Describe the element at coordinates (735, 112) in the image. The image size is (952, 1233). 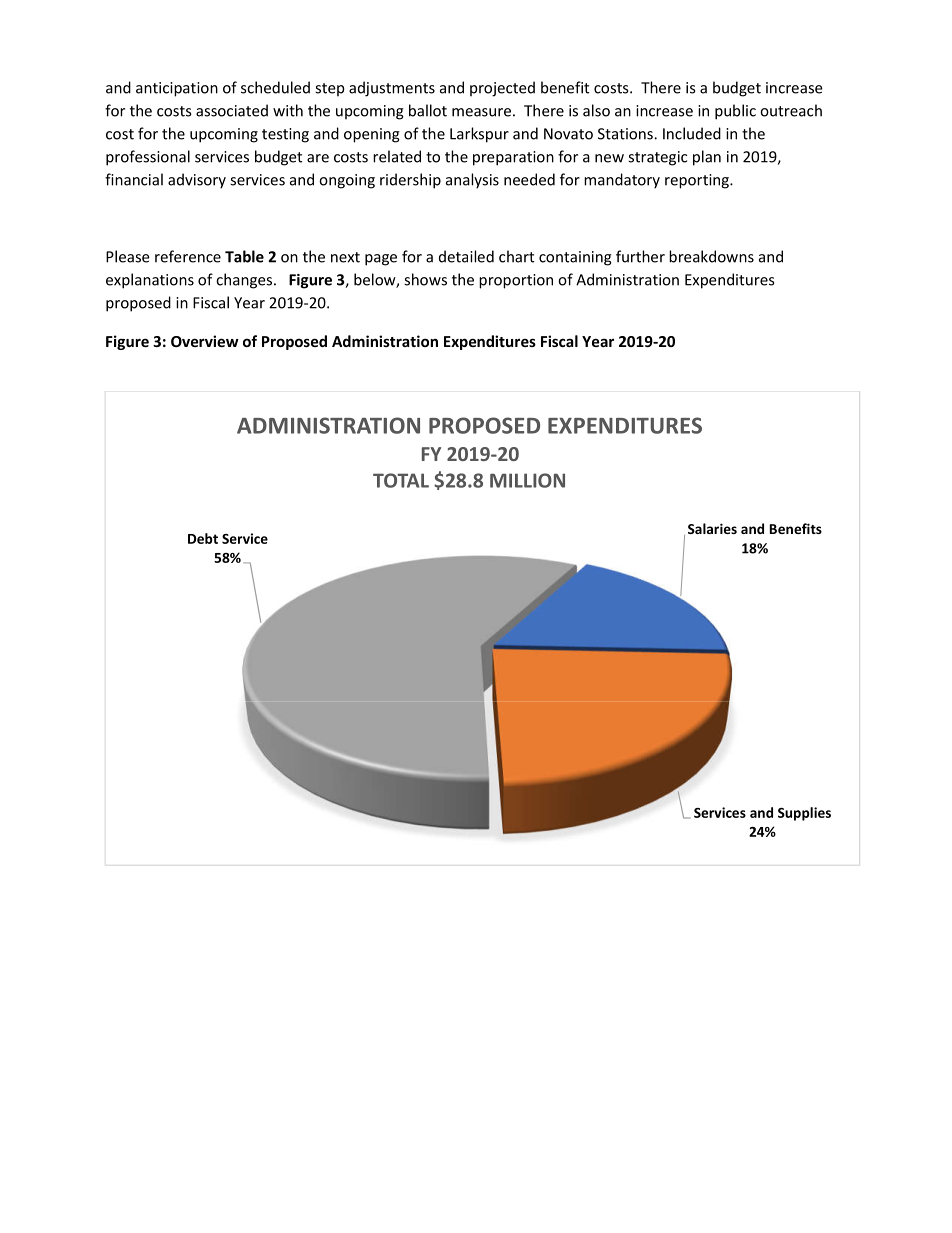
I see `public` at that location.
